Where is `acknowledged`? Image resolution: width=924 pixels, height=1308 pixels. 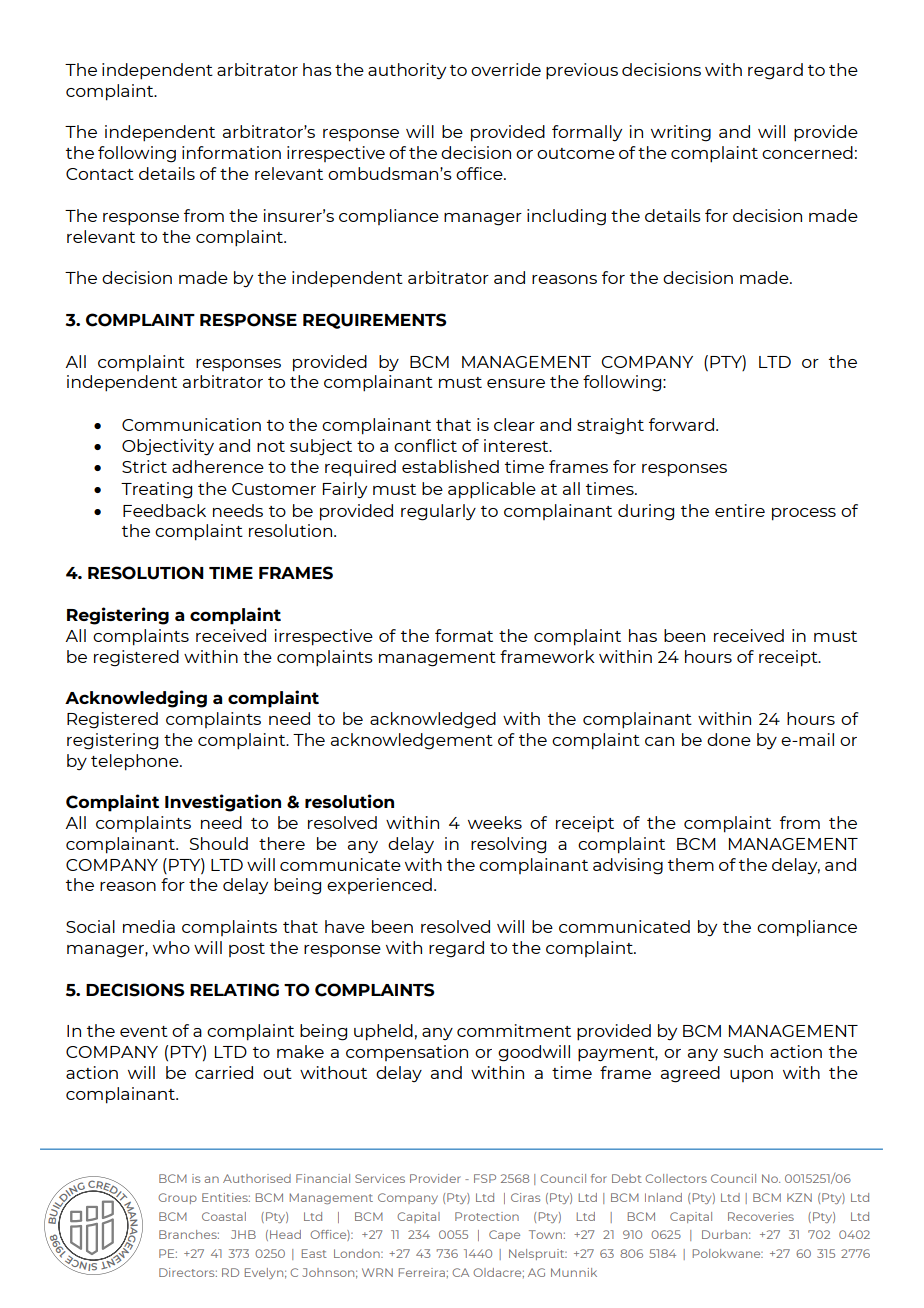 acknowledged is located at coordinates (433, 720).
